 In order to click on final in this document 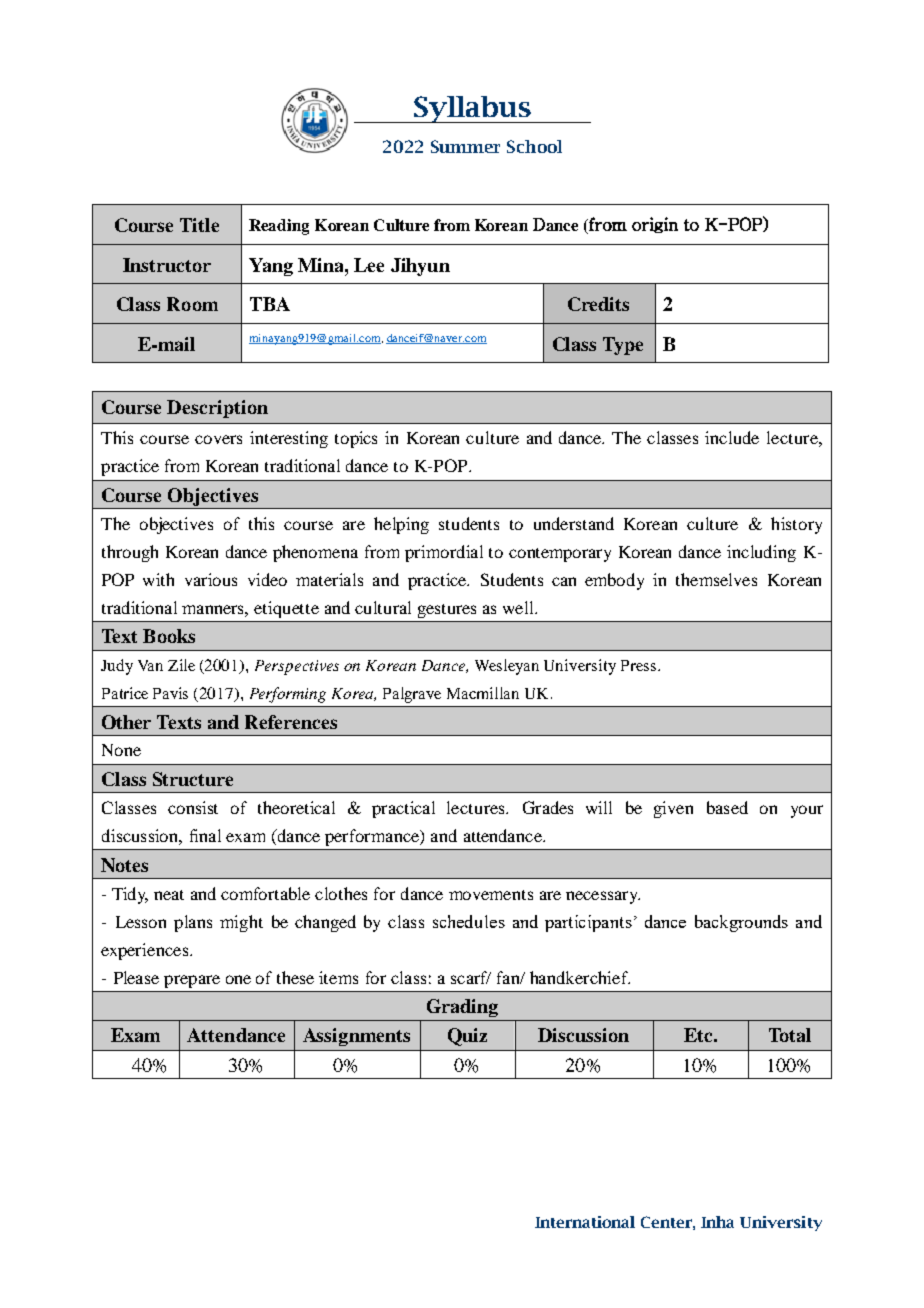, I will do `click(205, 835)`.
